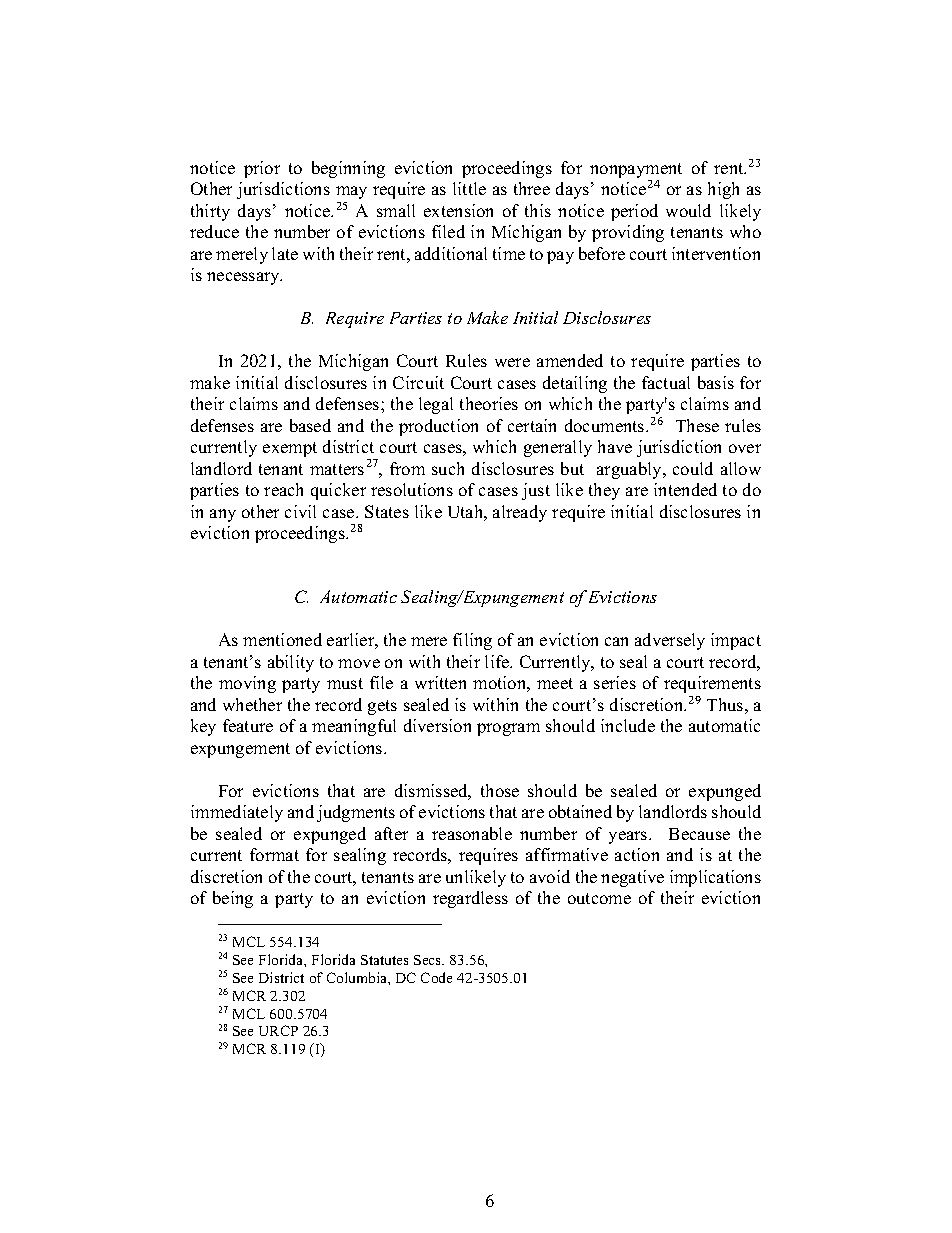 This screenshot has width=952, height=1233. I want to click on those, so click(500, 790).
